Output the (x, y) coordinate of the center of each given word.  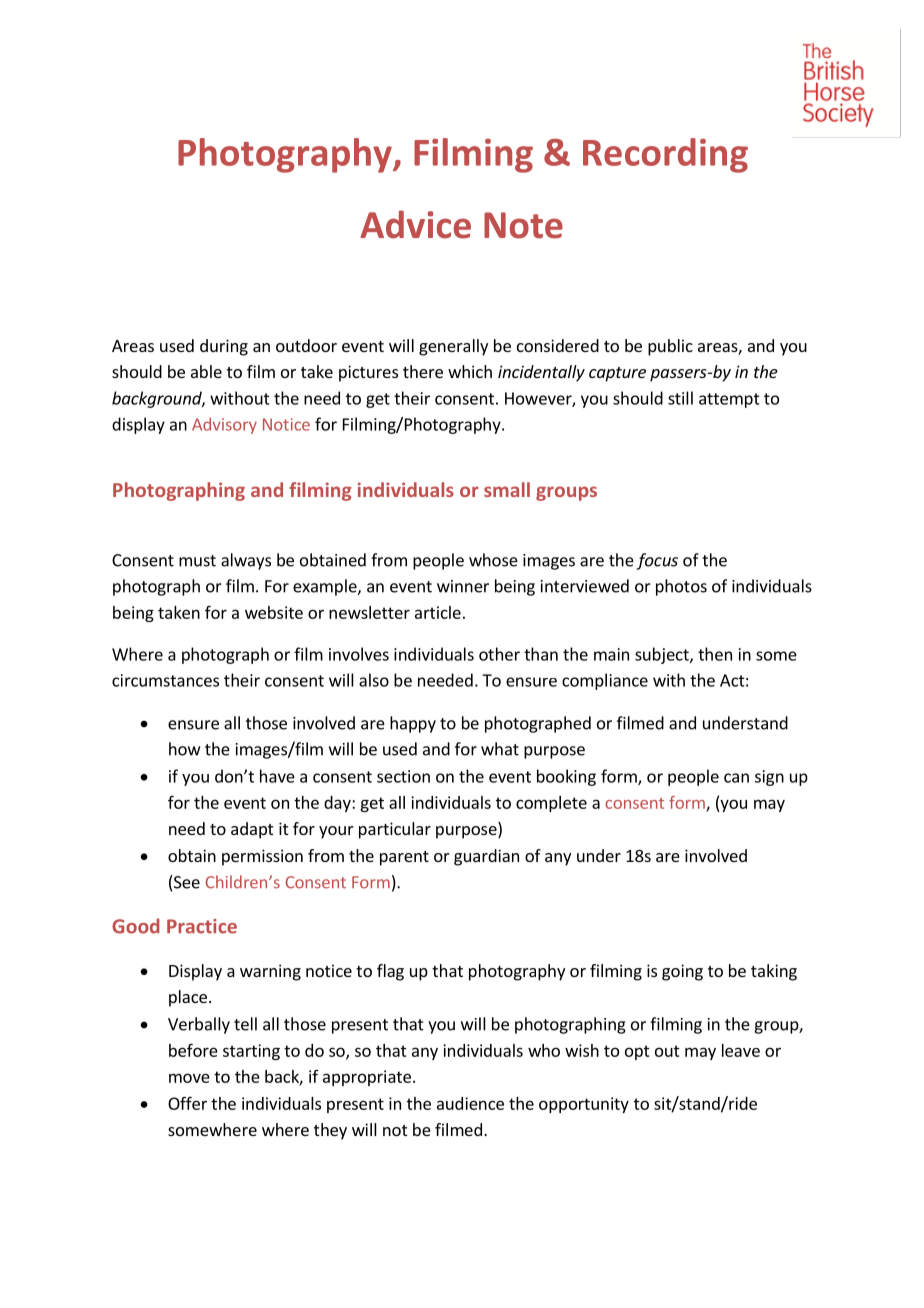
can (736, 778)
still (680, 398)
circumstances (165, 680)
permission (262, 857)
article (438, 612)
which (470, 371)
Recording (665, 155)
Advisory (224, 425)
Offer (187, 1103)
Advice (415, 224)
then (715, 654)
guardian (486, 857)
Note (523, 225)
